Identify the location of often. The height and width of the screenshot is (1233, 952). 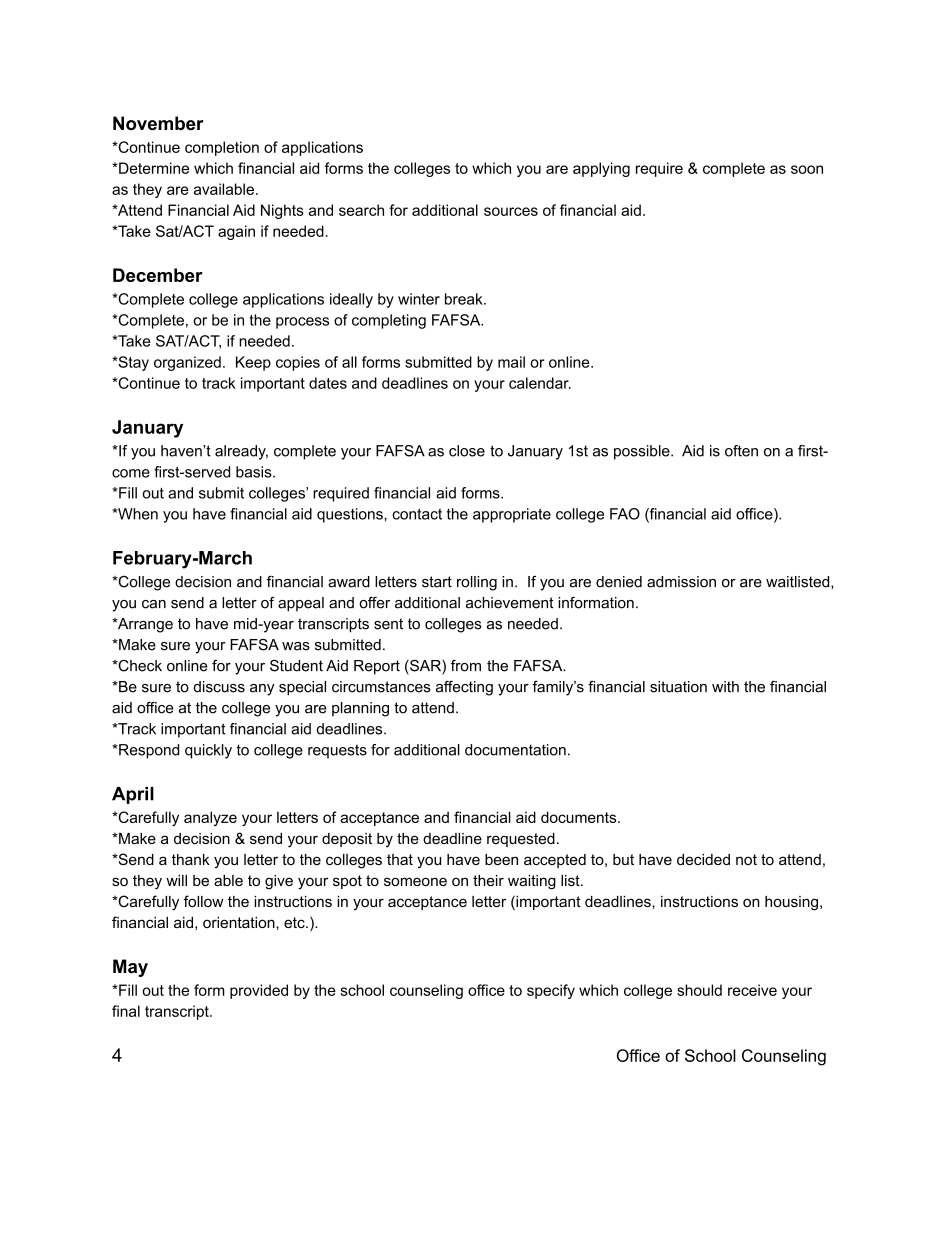
(741, 451).
